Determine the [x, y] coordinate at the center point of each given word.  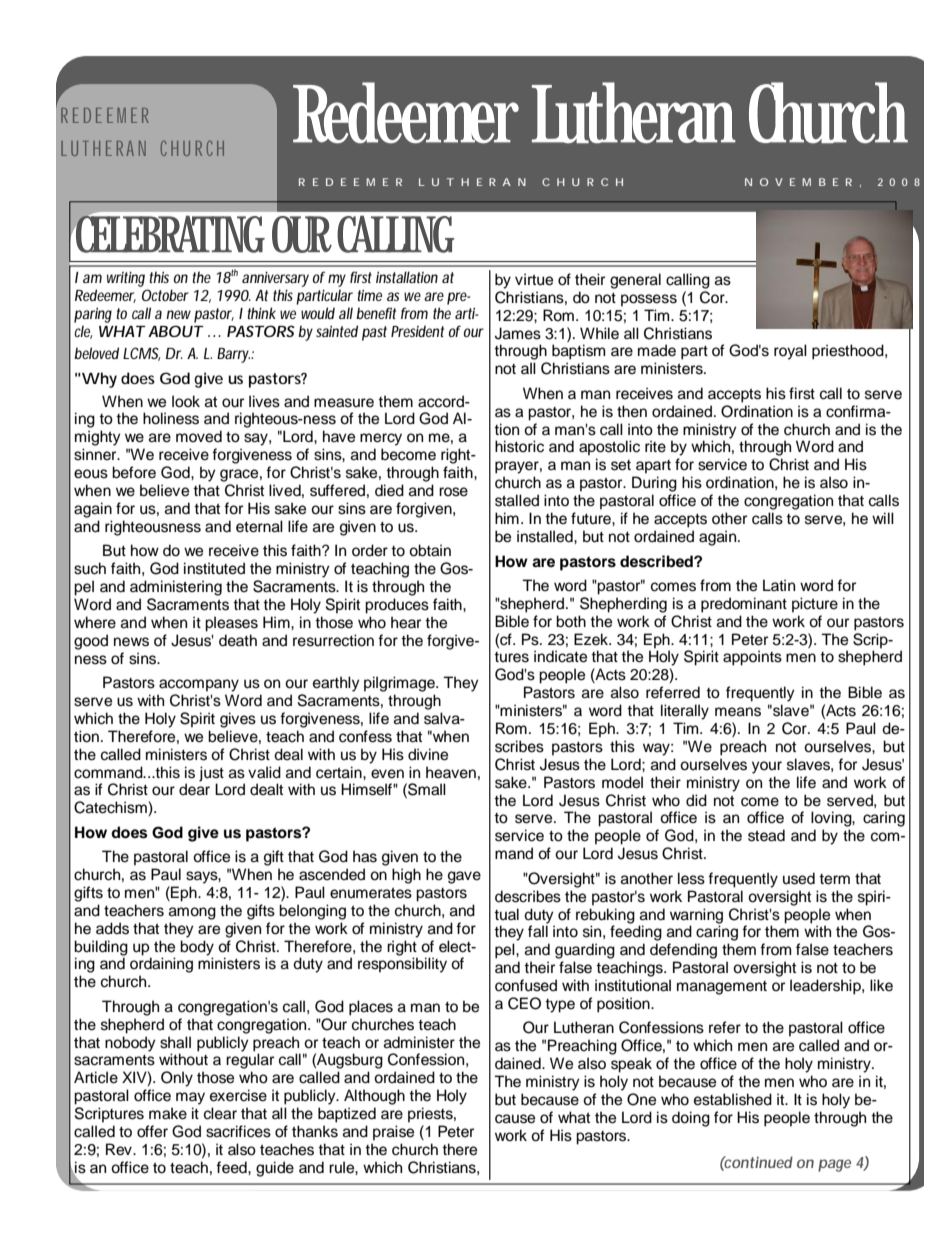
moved [199, 436]
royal [790, 352]
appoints [752, 658]
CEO [524, 1003]
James [518, 333]
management [722, 988]
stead [766, 835]
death [238, 640]
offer [152, 1131]
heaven [451, 772]
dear [194, 788]
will [883, 518]
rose [453, 492]
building [101, 949]
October [165, 295]
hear [406, 622]
